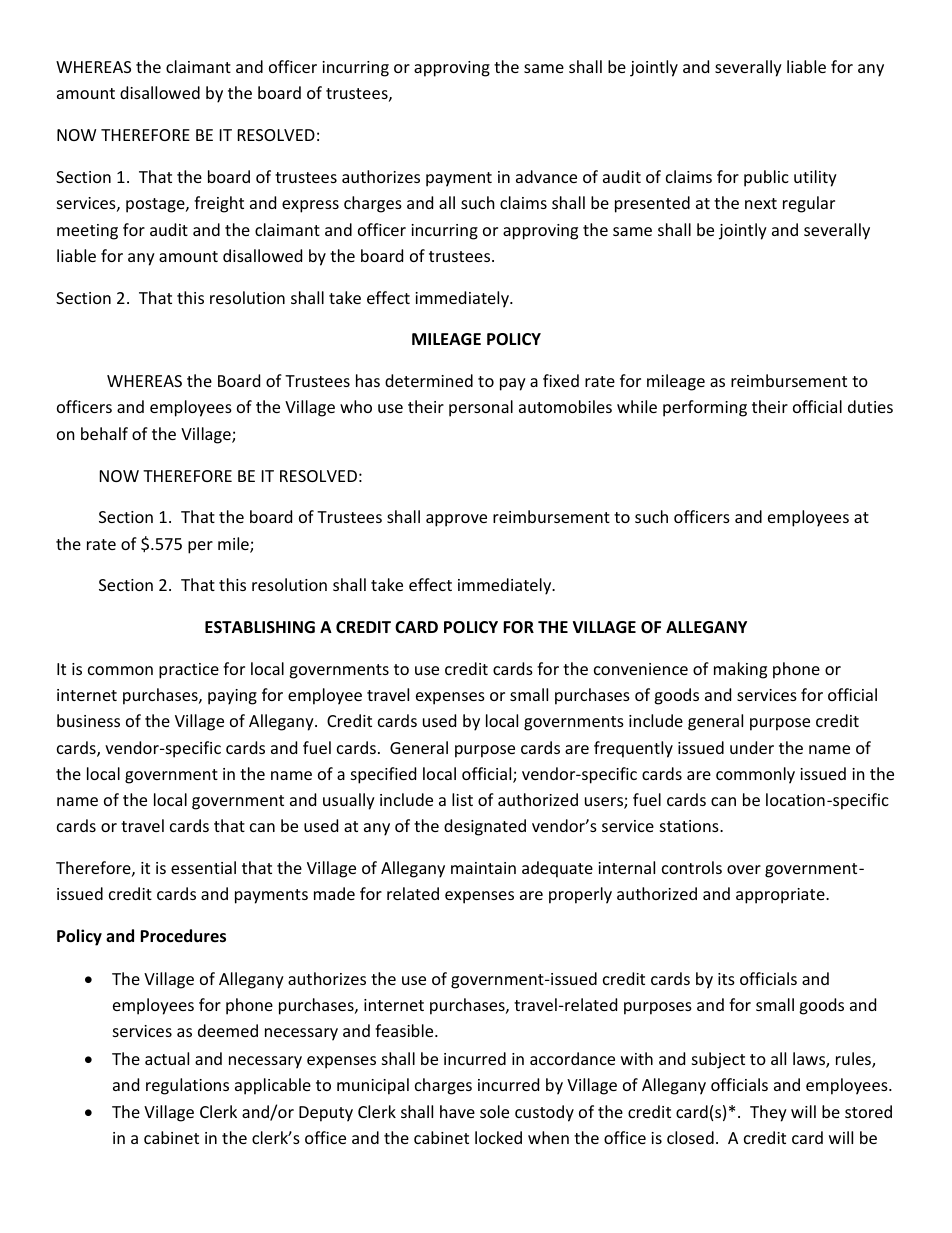  I want to click on Procedures, so click(183, 936).
